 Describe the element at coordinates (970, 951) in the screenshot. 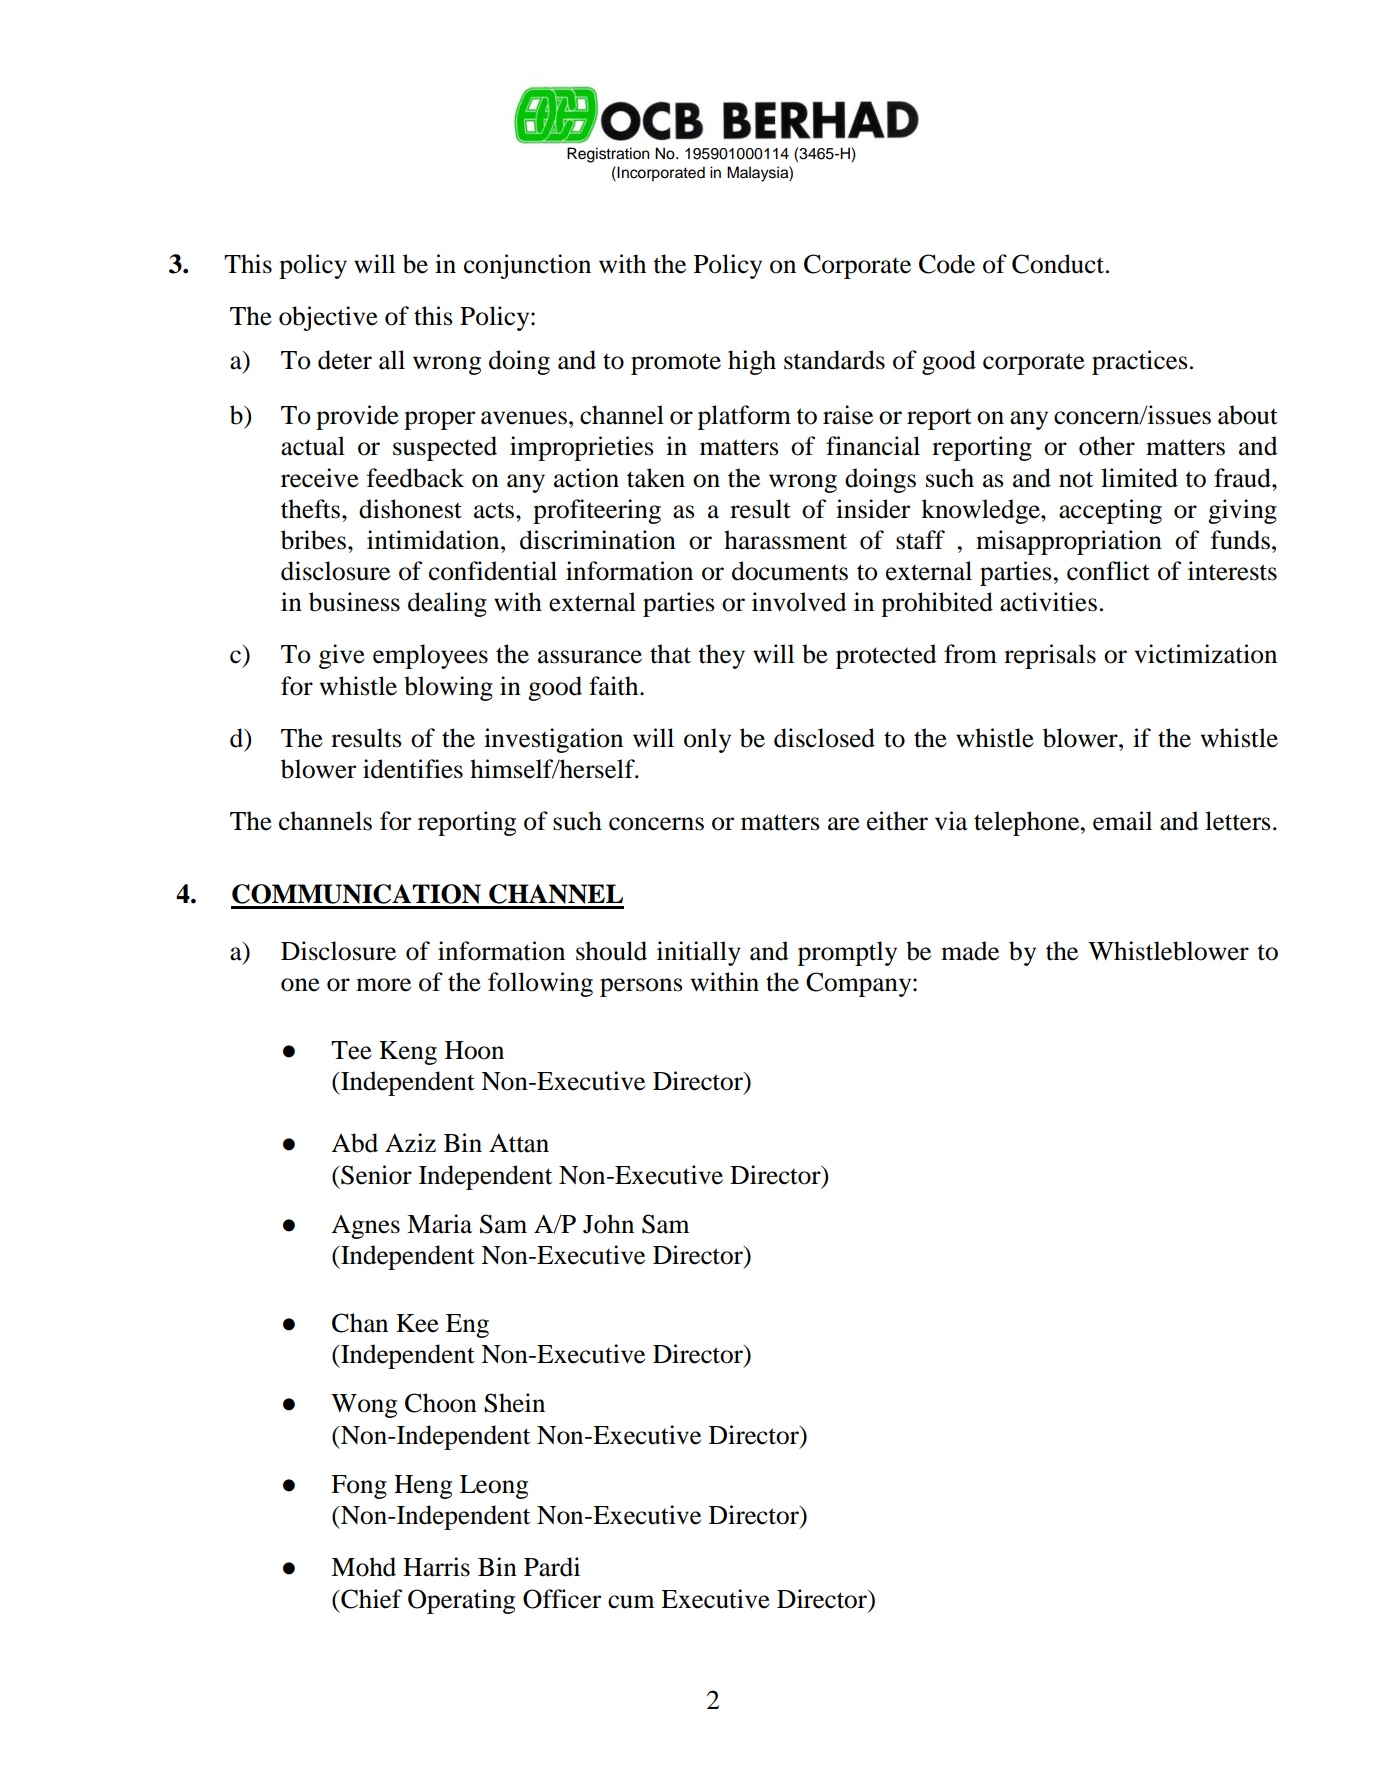

I see `made` at that location.
